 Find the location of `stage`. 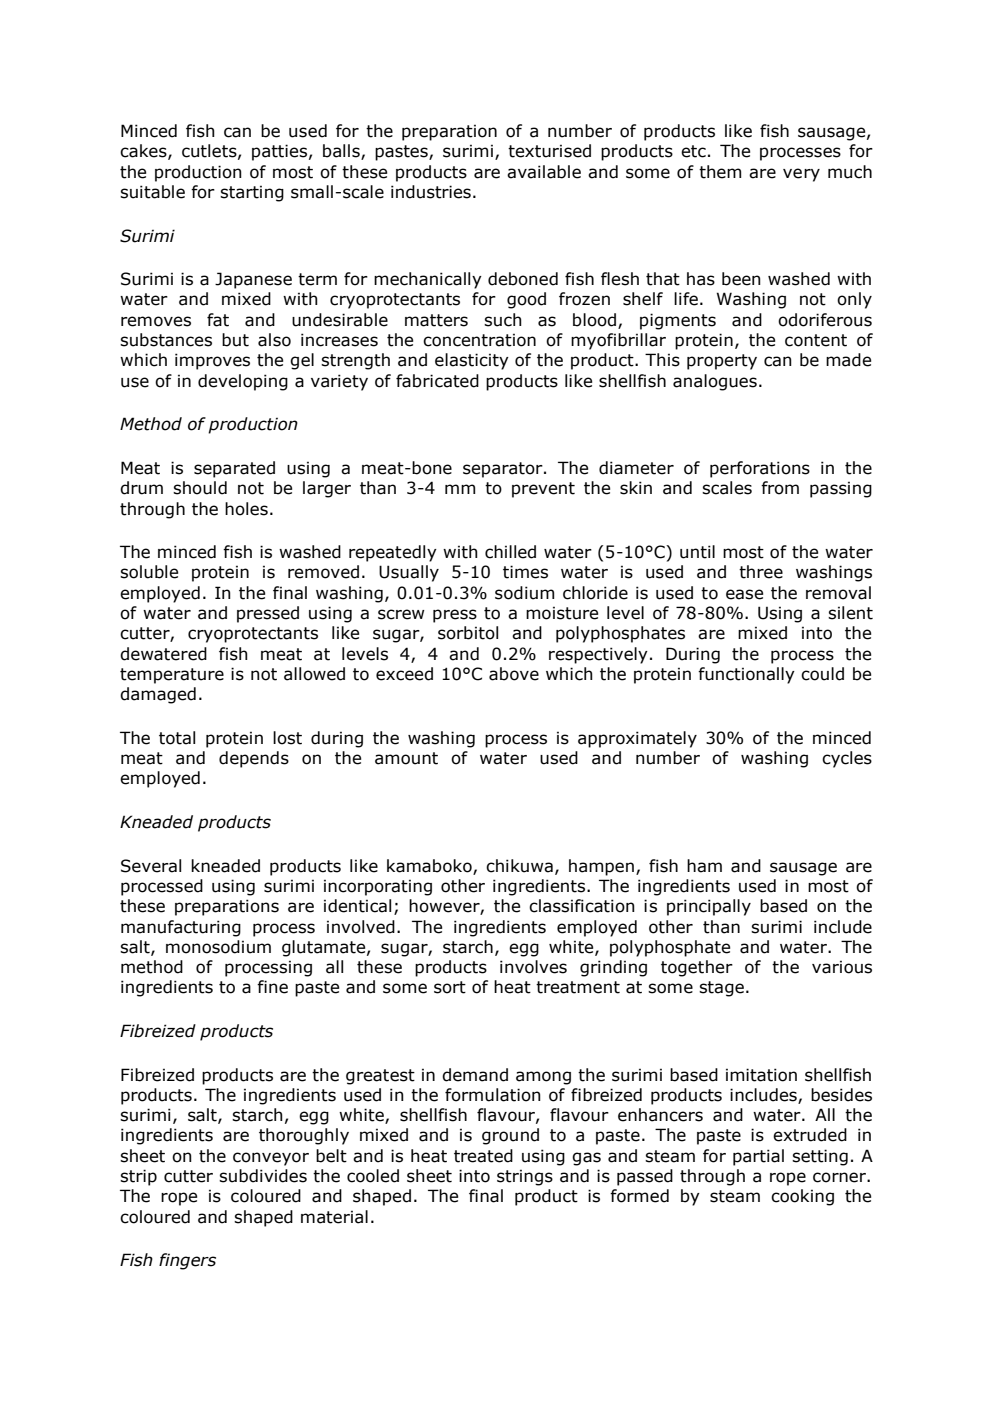

stage is located at coordinates (721, 989).
